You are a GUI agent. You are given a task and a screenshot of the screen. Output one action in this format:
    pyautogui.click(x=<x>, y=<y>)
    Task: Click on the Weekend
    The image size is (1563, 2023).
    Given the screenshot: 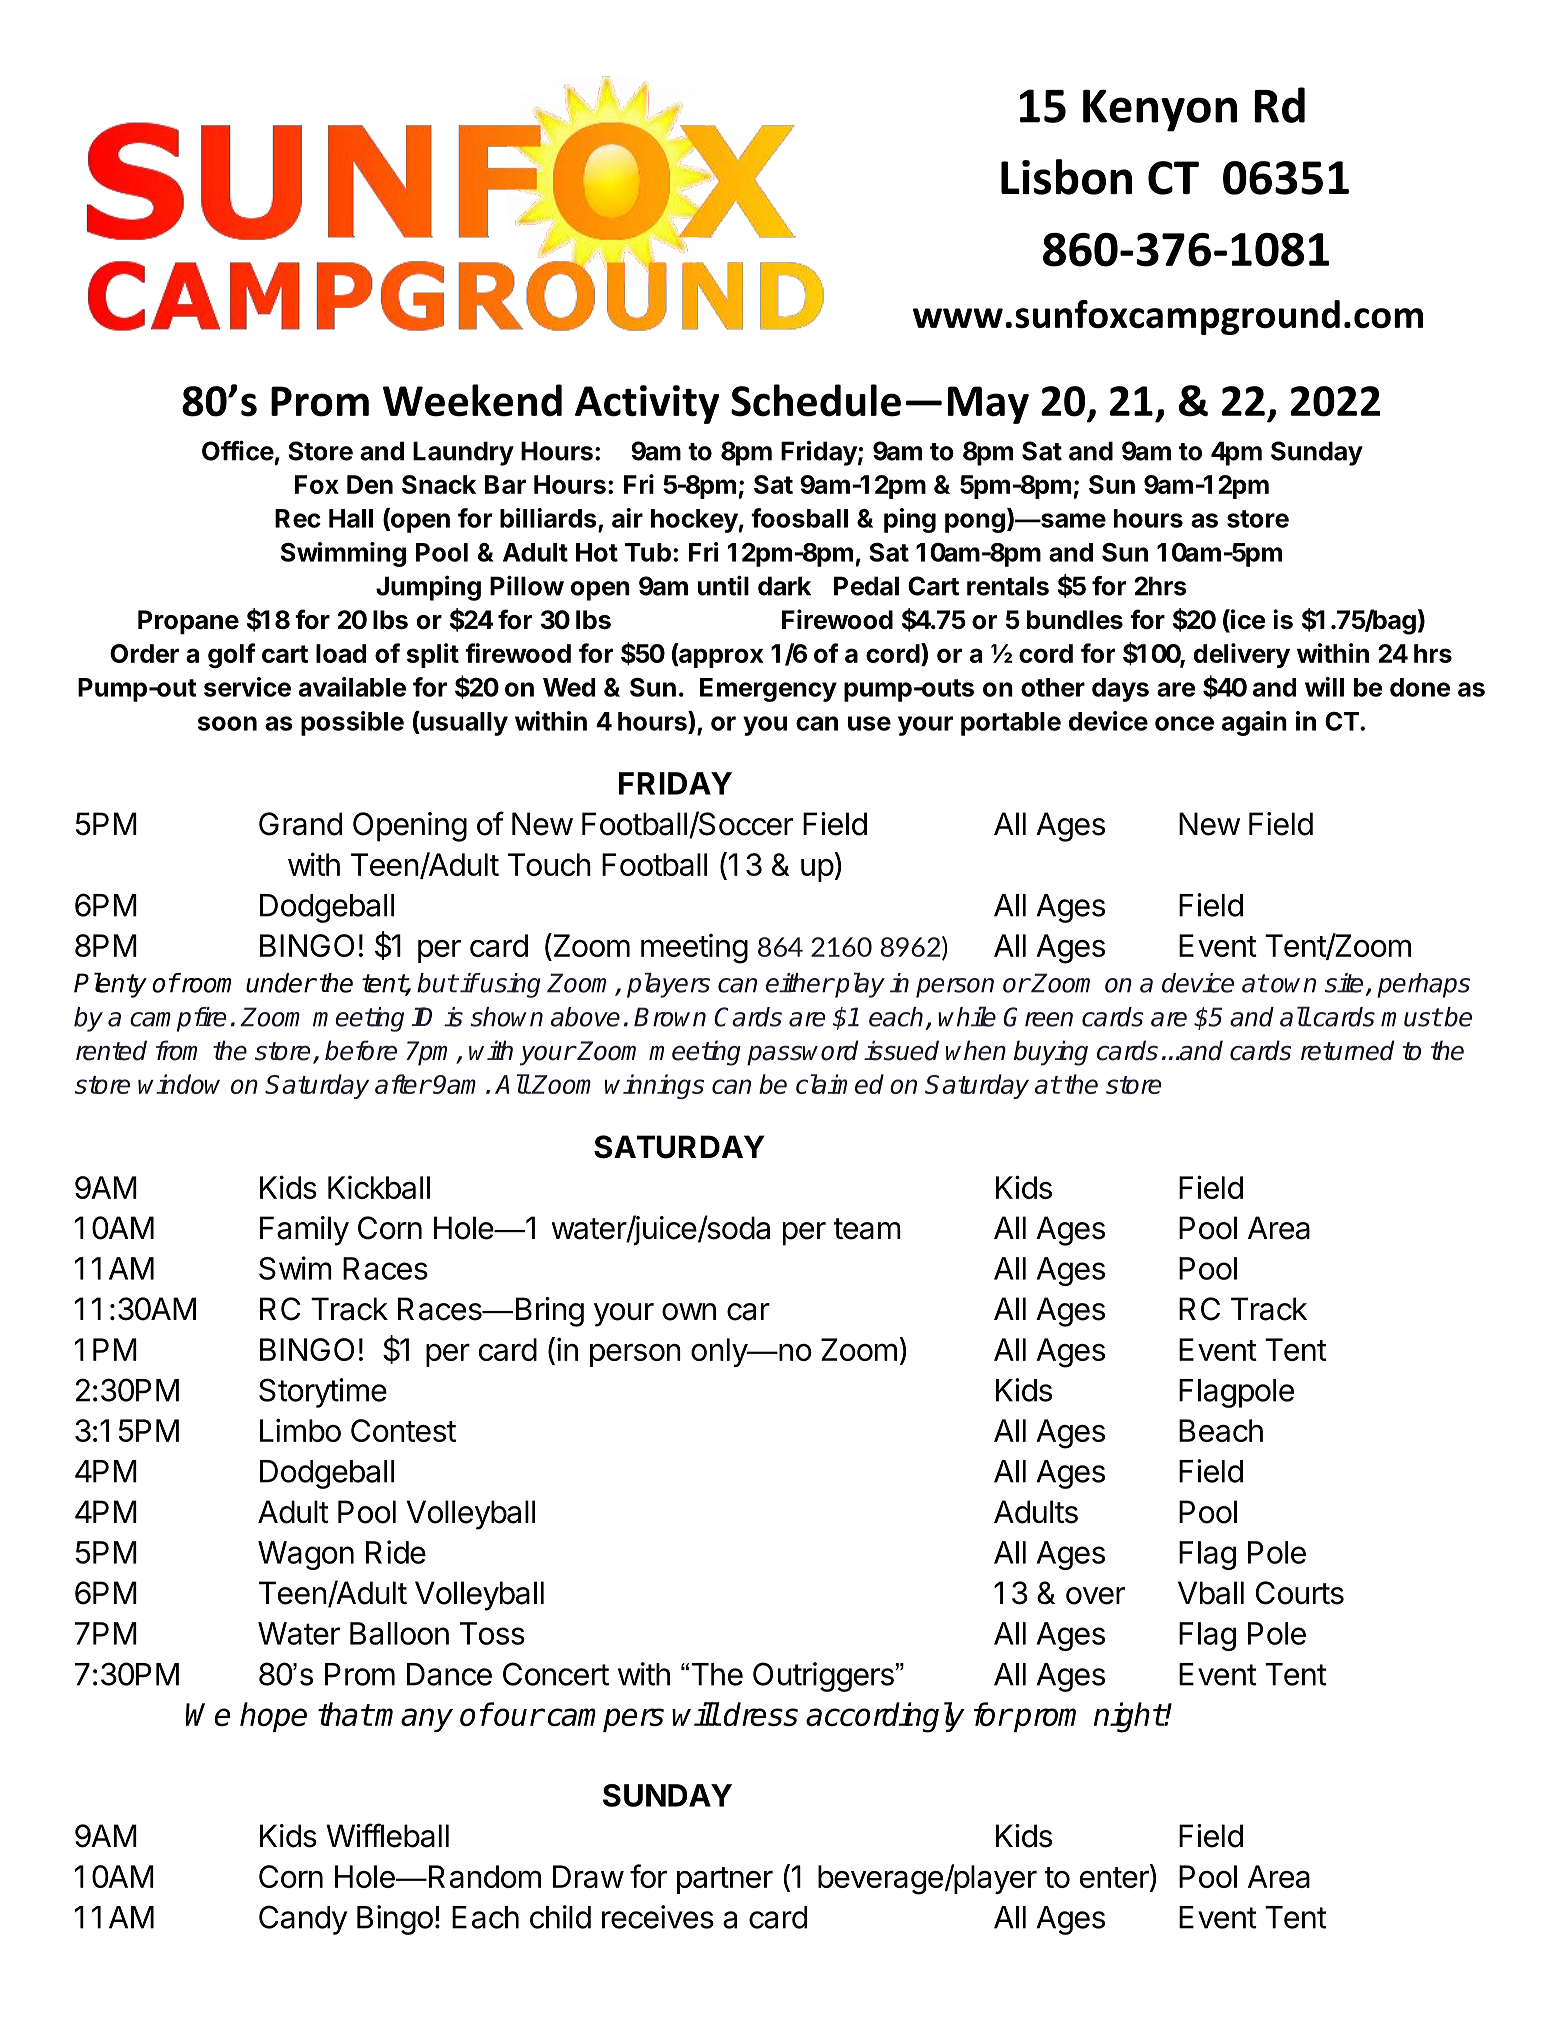 What is the action you would take?
    pyautogui.click(x=472, y=400)
